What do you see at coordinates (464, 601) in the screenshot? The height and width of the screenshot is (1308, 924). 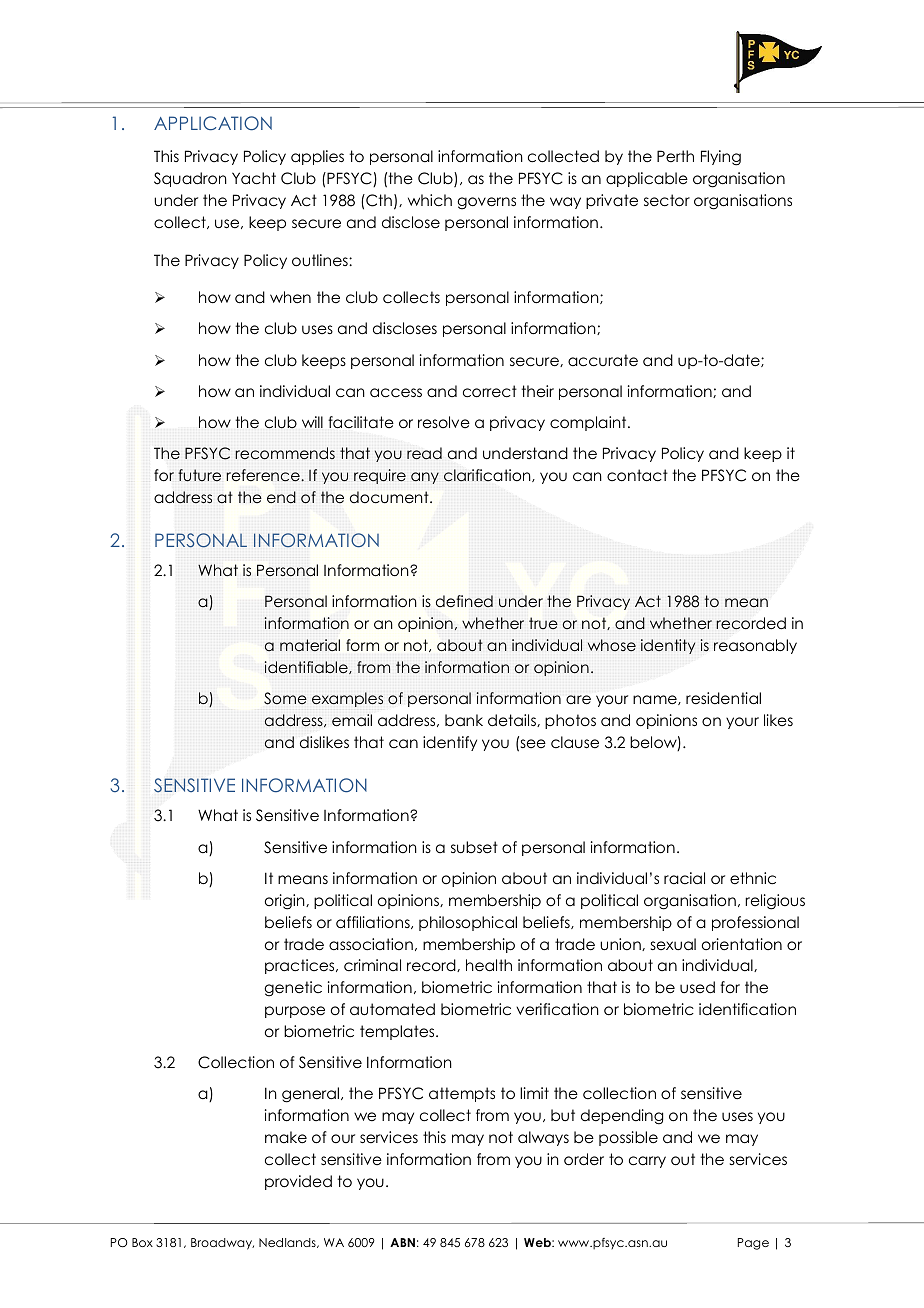 I see `defined` at bounding box center [464, 601].
